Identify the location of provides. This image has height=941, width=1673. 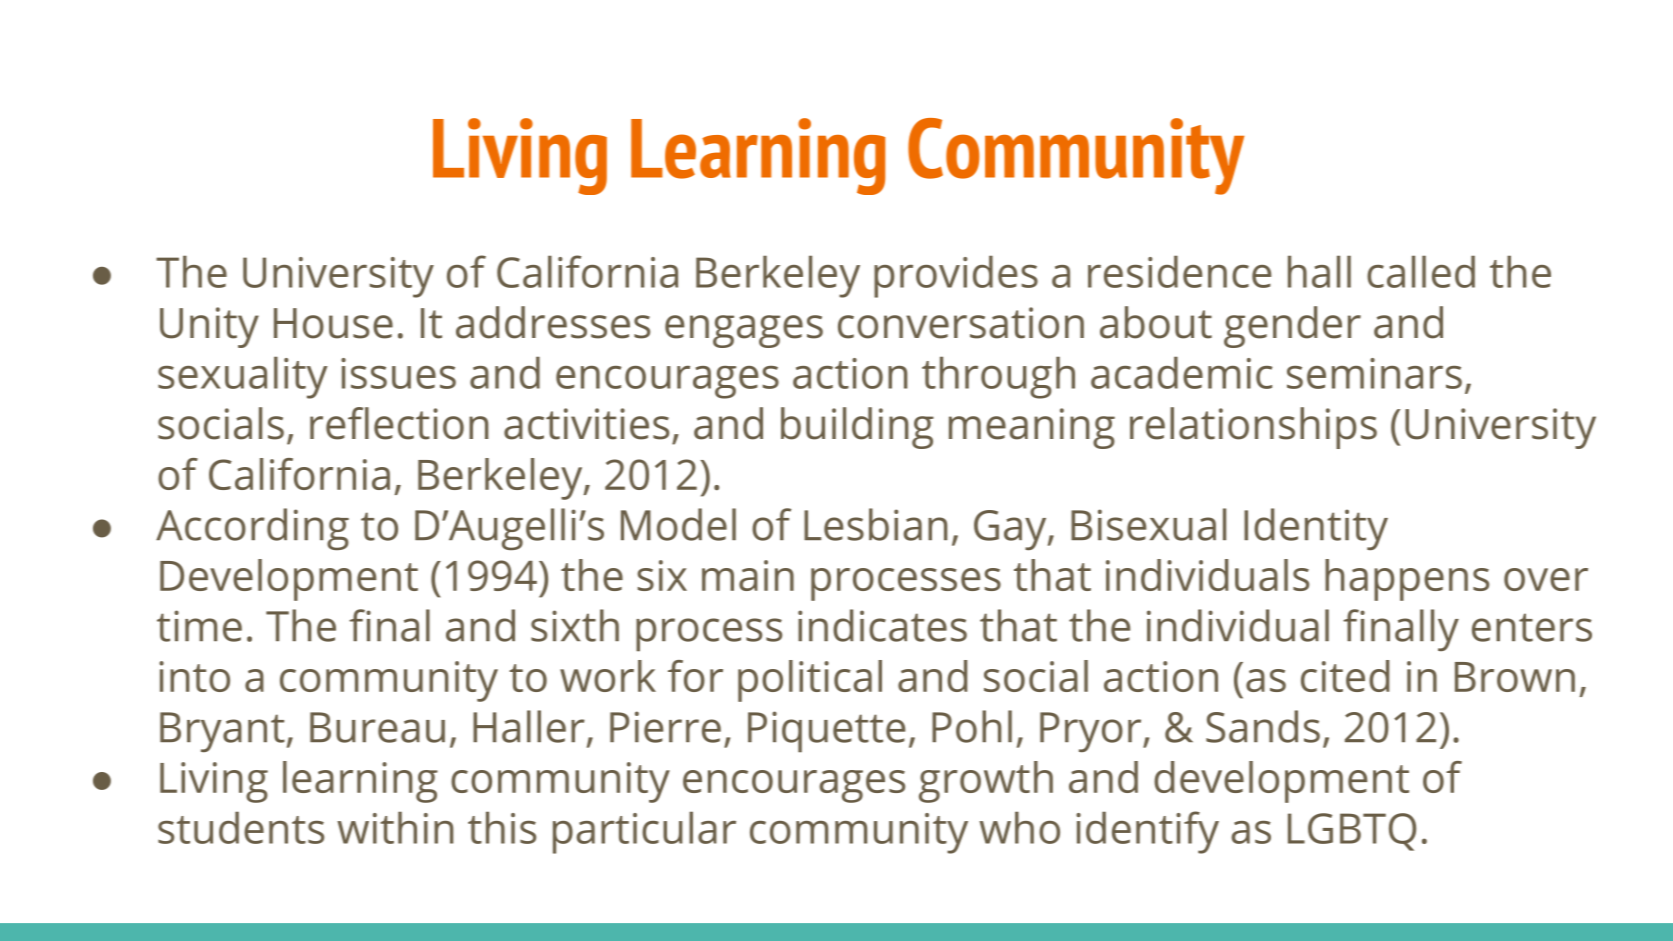
(956, 277).
